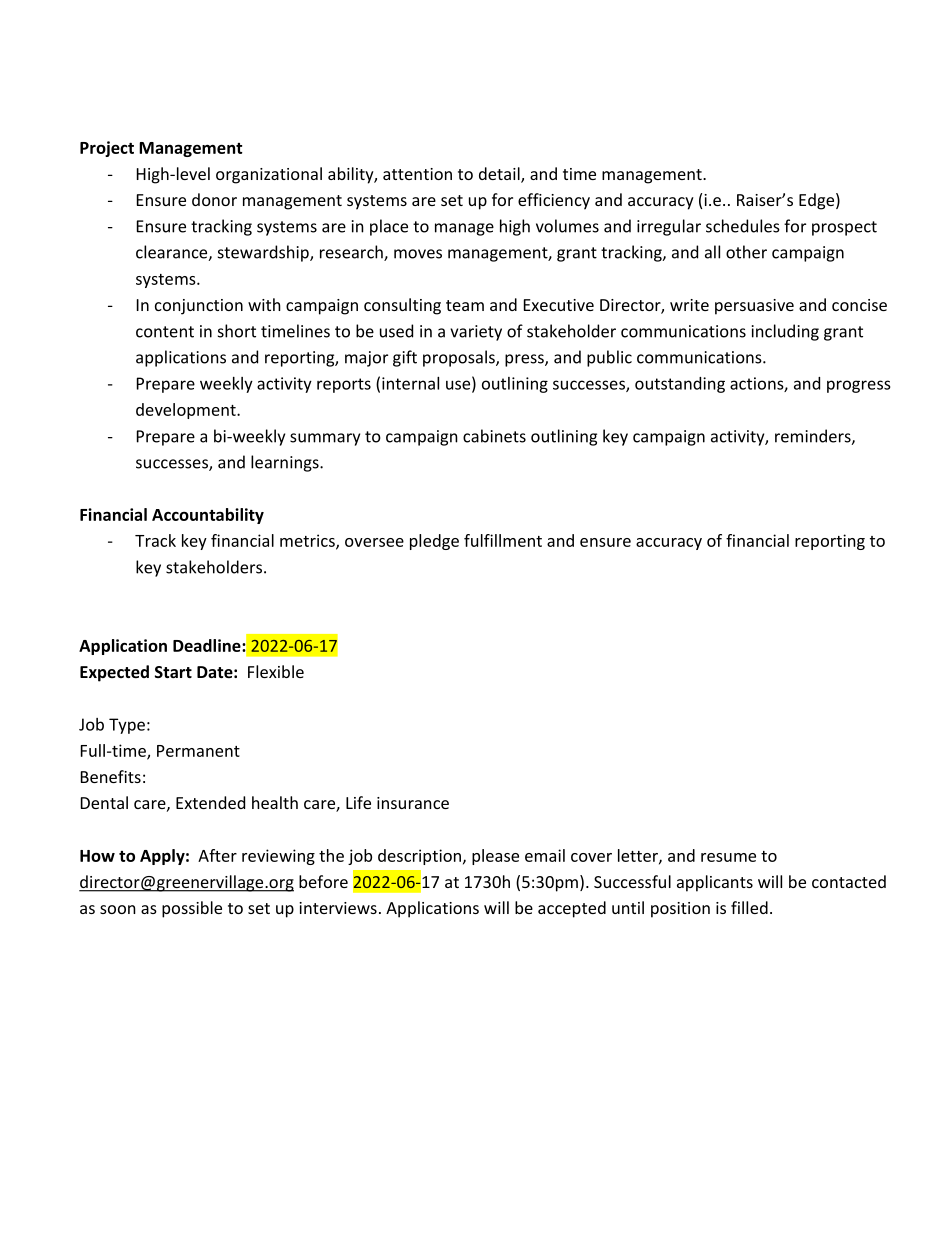 The height and width of the page is (1233, 952). Describe the element at coordinates (127, 726) in the page. I see `Type` at that location.
